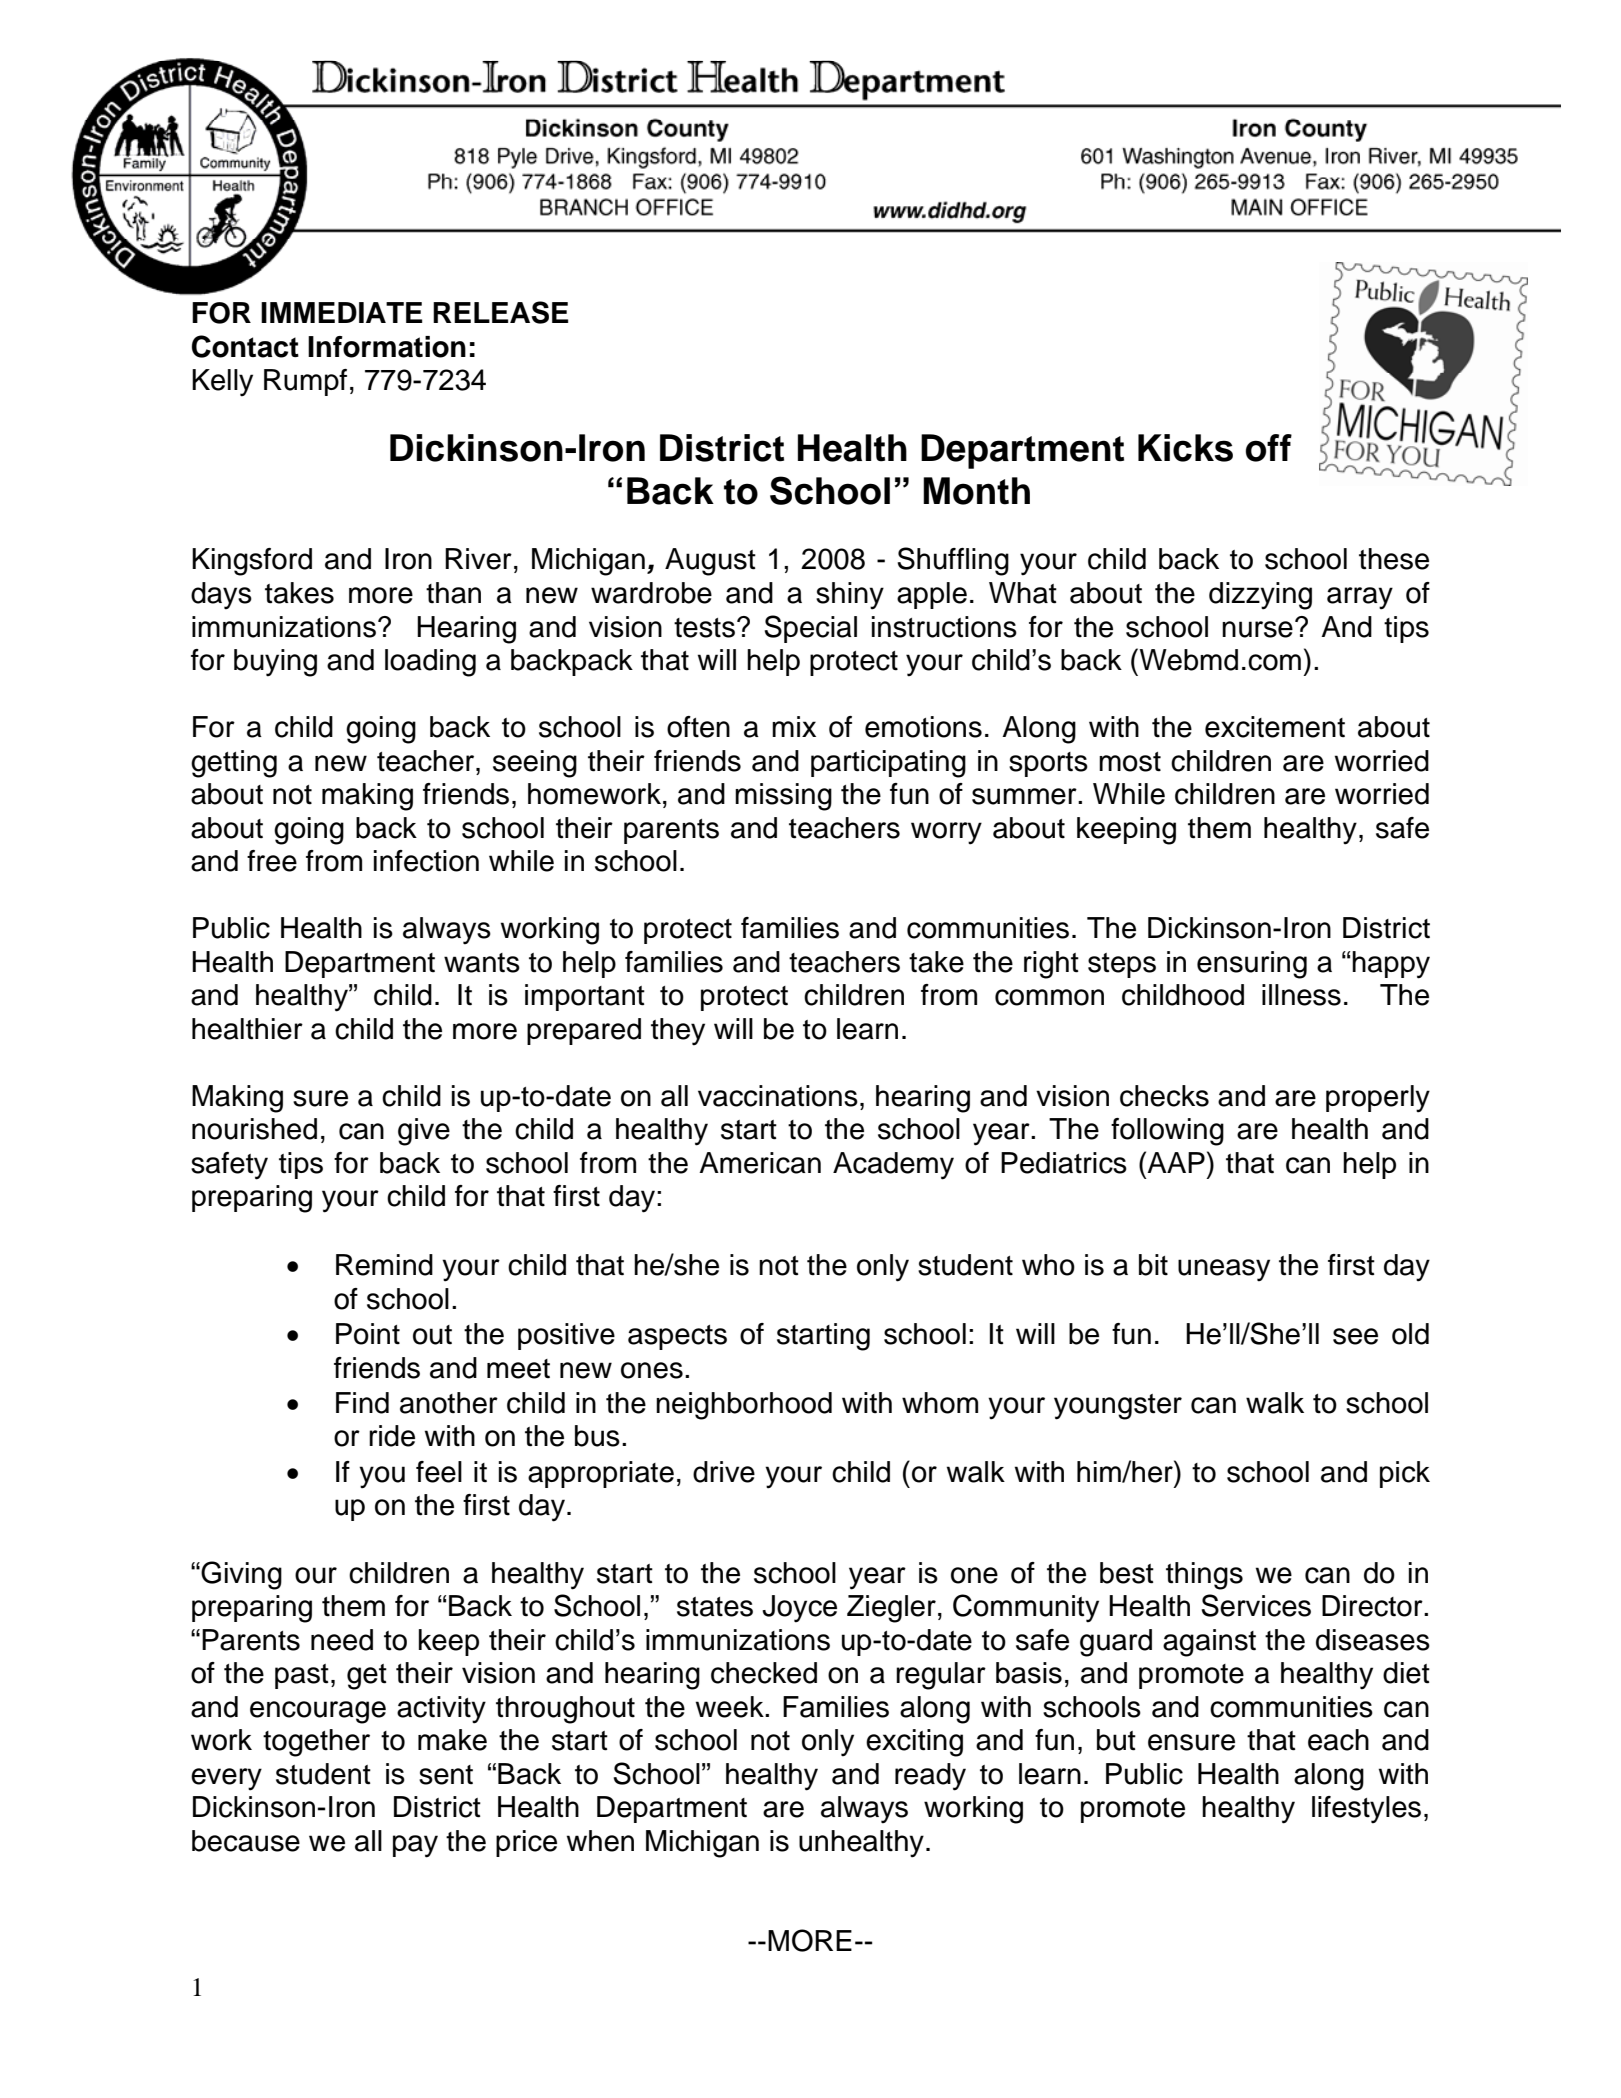  Describe the element at coordinates (1405, 1474) in the screenshot. I see `pick` at that location.
